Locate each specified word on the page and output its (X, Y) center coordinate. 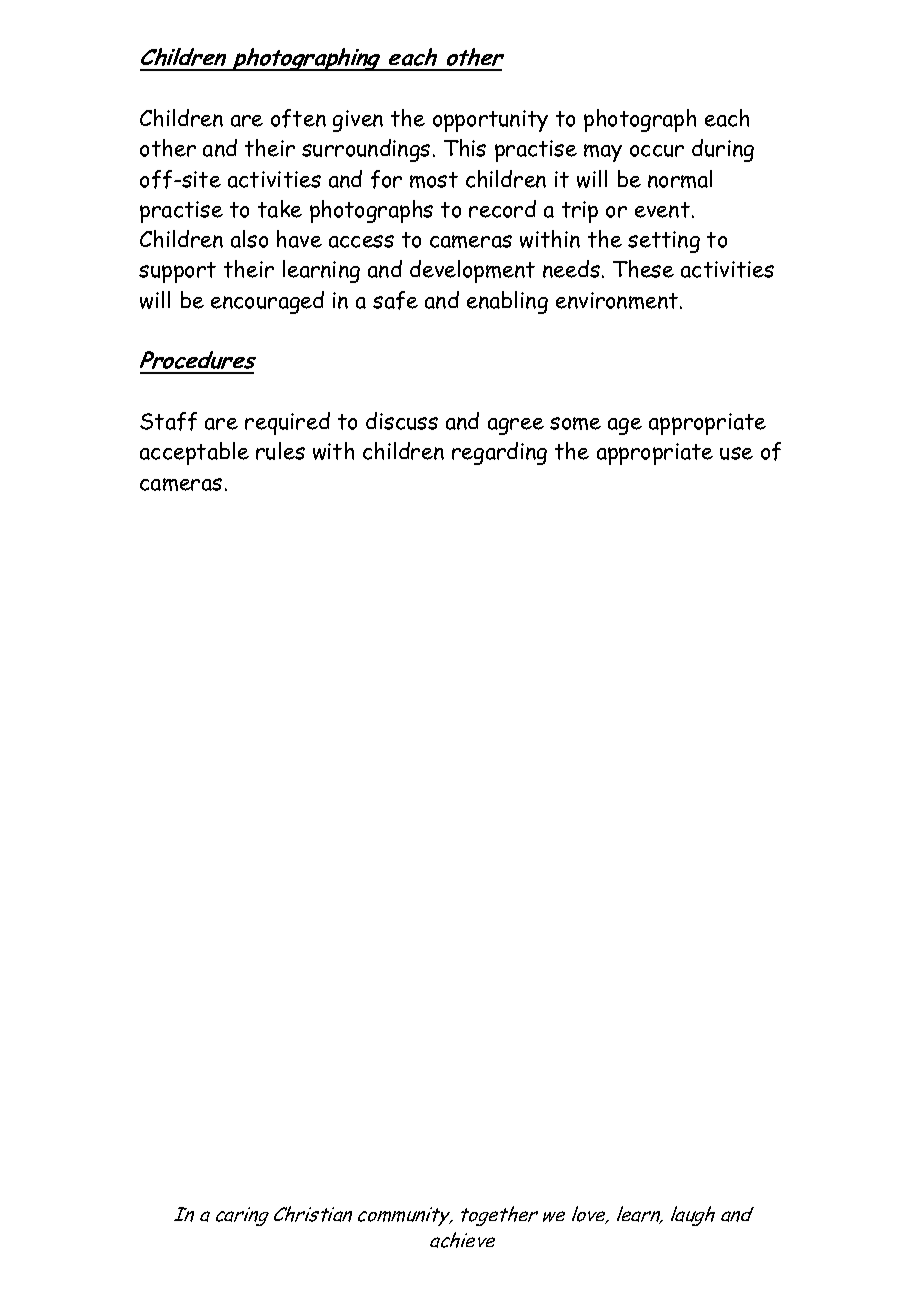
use (736, 453)
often (298, 118)
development (472, 271)
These (643, 269)
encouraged (267, 302)
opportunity (490, 121)
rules (280, 451)
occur (657, 151)
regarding (499, 453)
